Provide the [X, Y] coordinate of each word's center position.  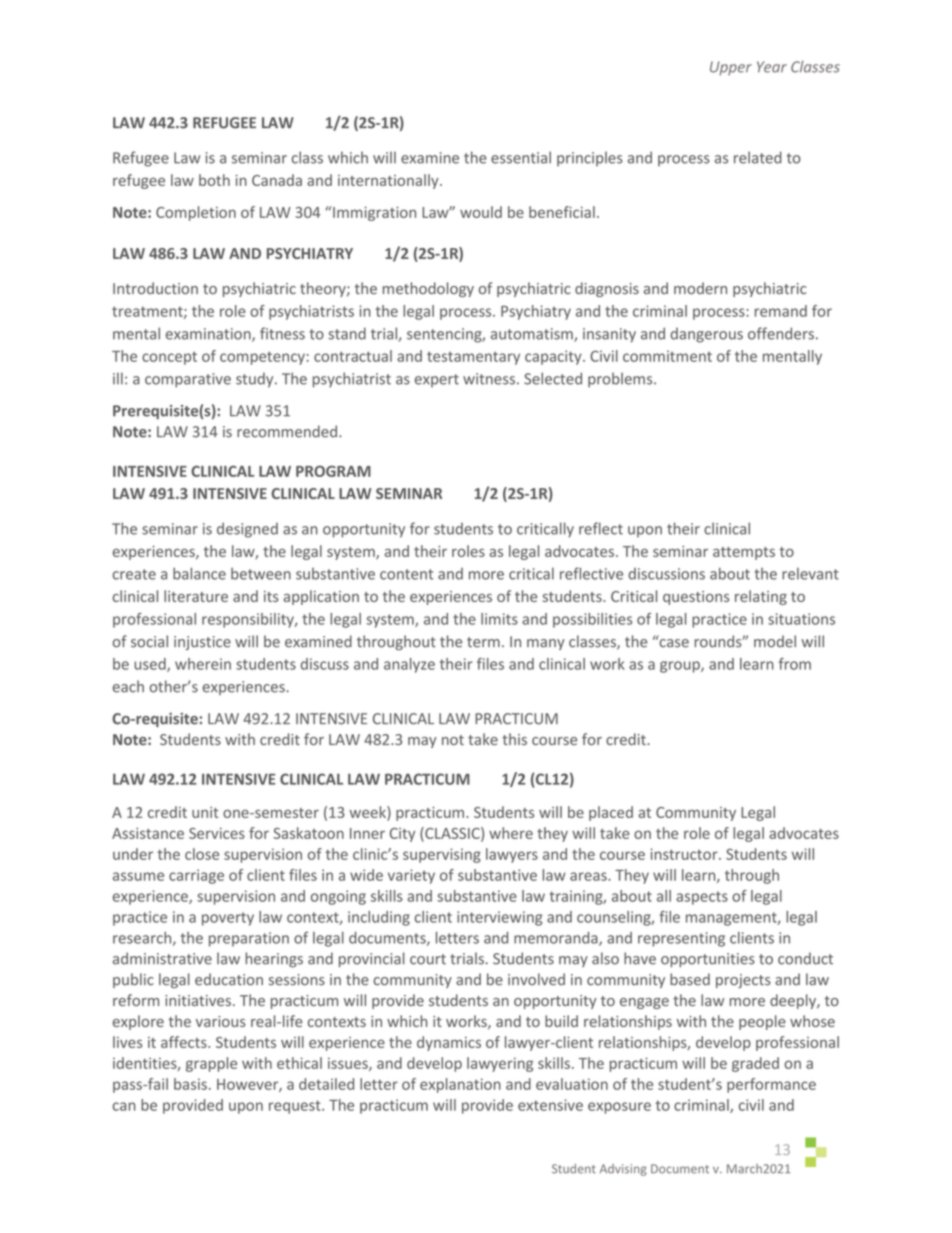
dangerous [707, 335]
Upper [731, 68]
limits [499, 619]
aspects [702, 898]
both [214, 180]
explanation [460, 1085]
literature [196, 596]
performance [771, 1085]
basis [190, 1084]
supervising [442, 855]
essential [521, 157]
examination [209, 335]
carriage [196, 876]
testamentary [473, 358]
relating [761, 597]
